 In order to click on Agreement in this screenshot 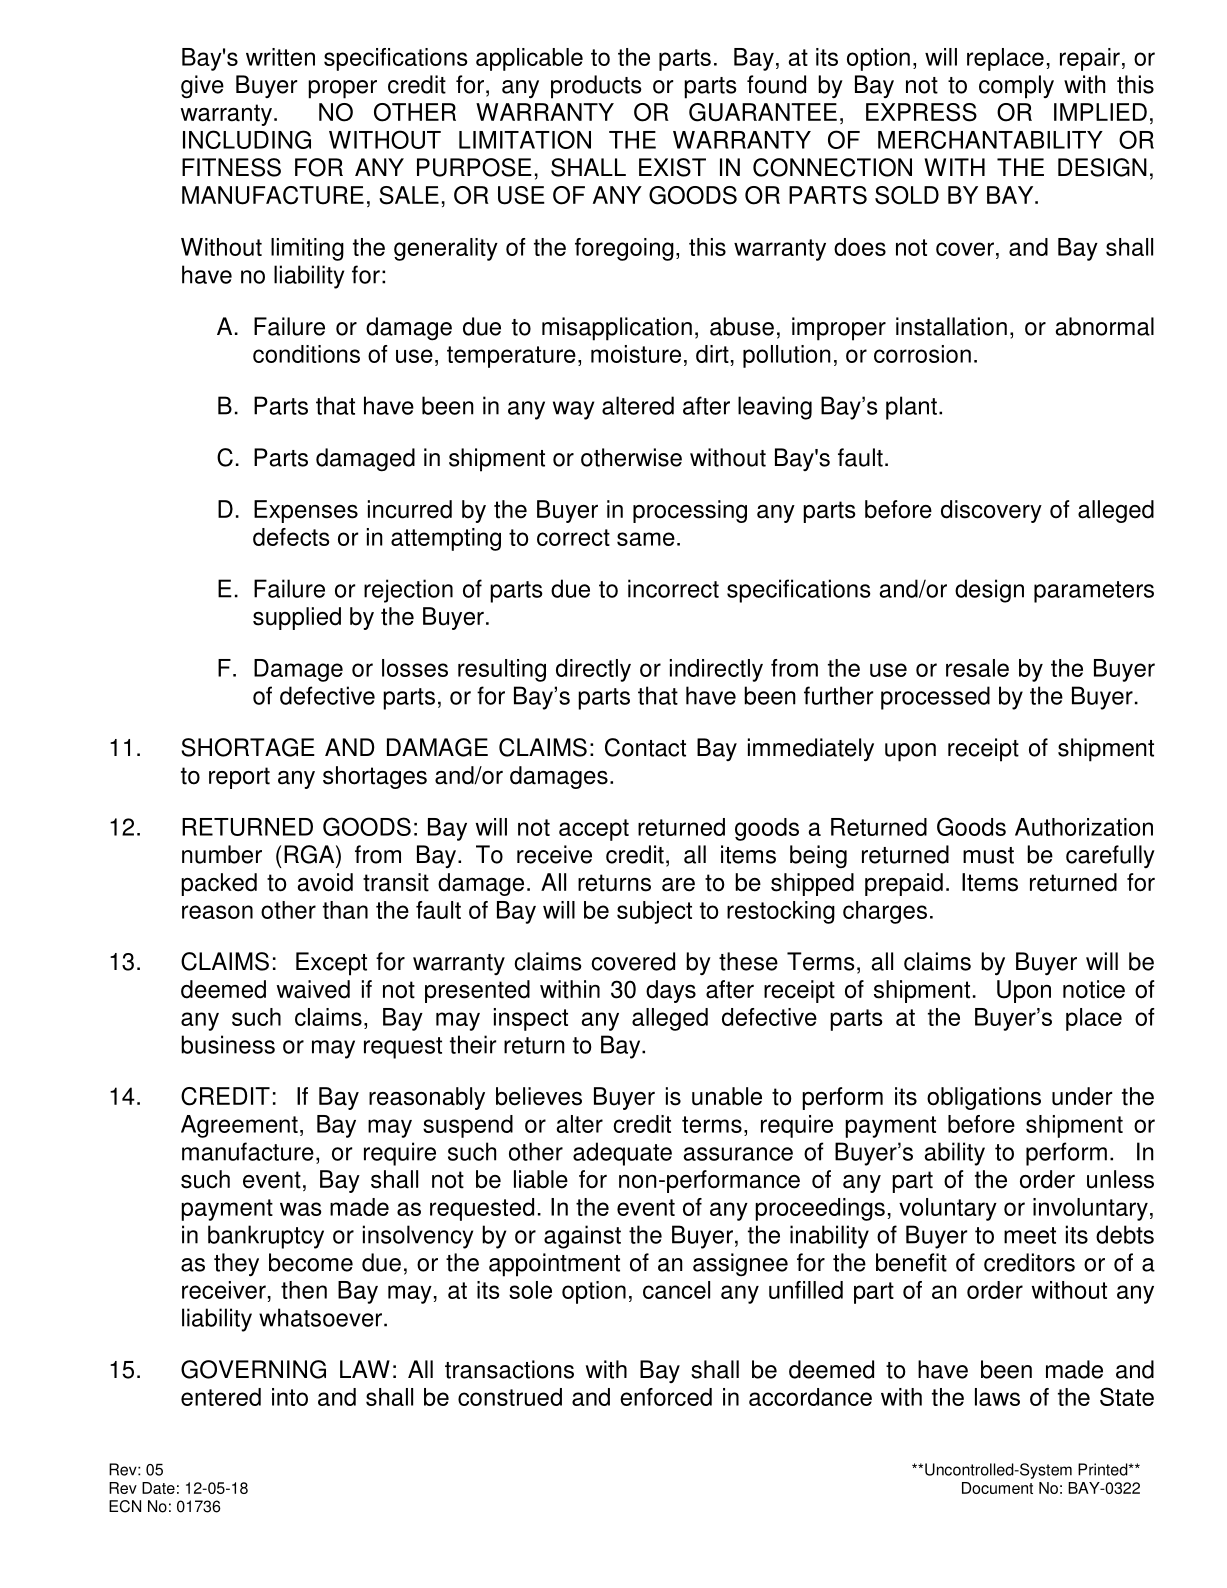, I will do `click(239, 1126)`.
